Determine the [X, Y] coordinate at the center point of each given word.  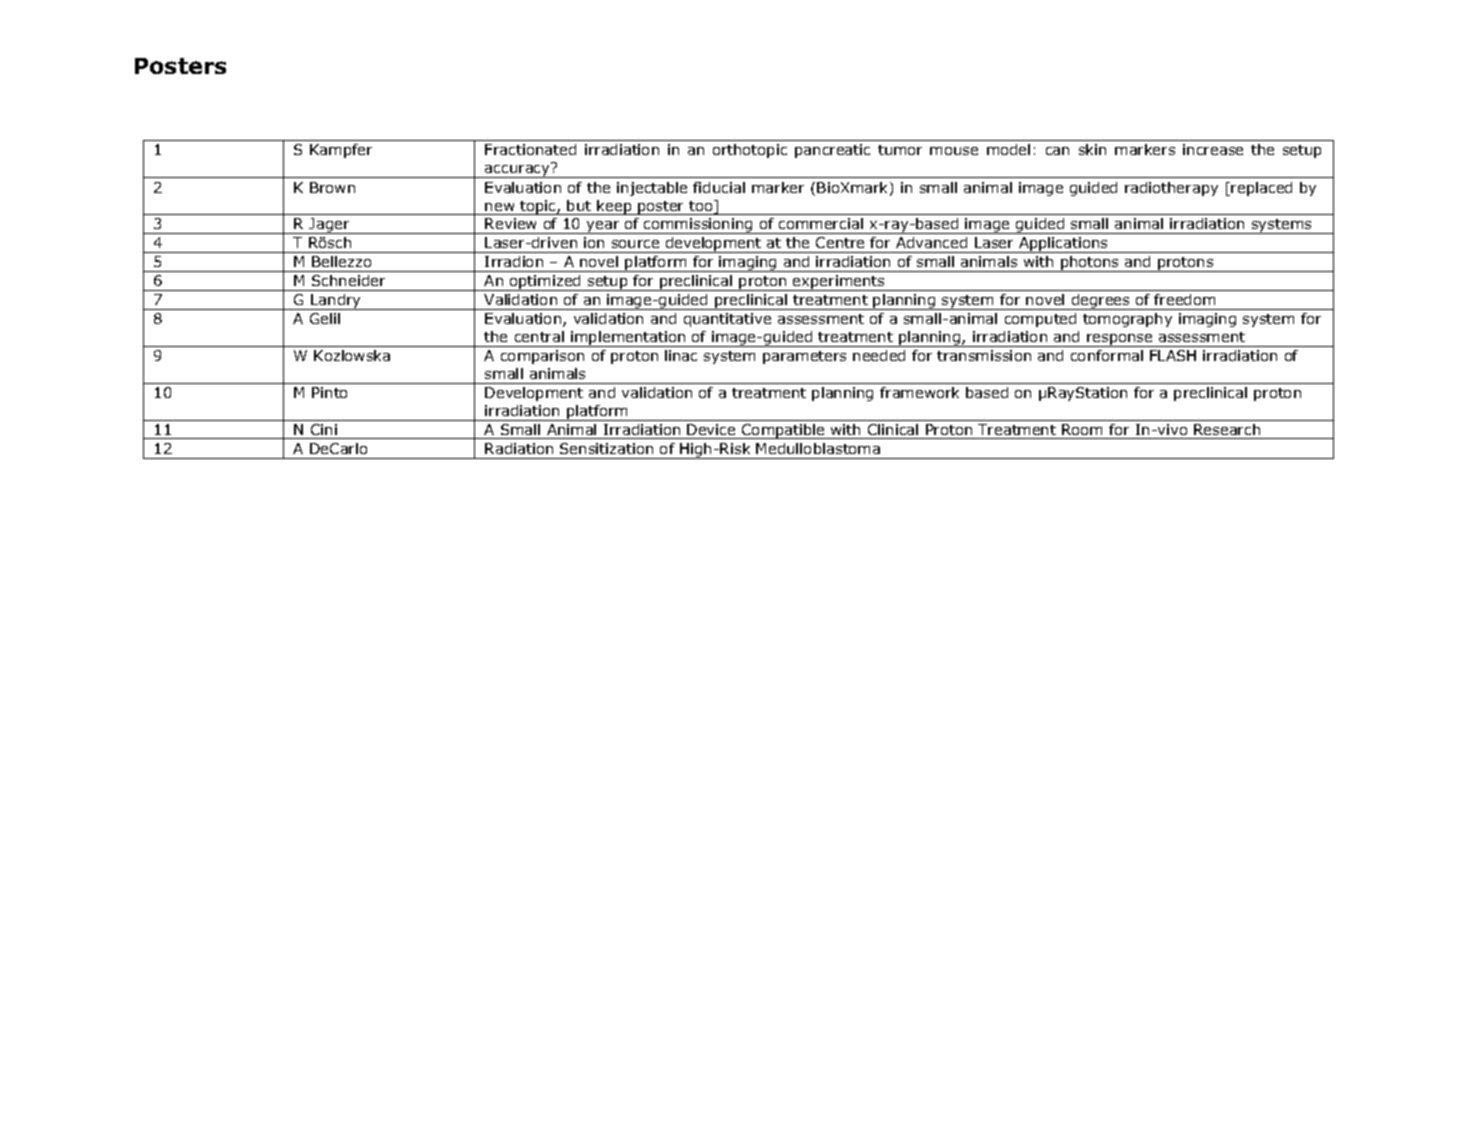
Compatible [783, 431]
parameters [804, 357]
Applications [1063, 245]
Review [510, 223]
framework [919, 392]
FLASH [1173, 355]
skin [1092, 149]
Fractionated [530, 149]
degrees [1101, 302]
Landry [337, 302]
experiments [839, 283]
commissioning [698, 226]
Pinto [329, 392]
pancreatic [832, 151]
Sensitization [606, 448]
